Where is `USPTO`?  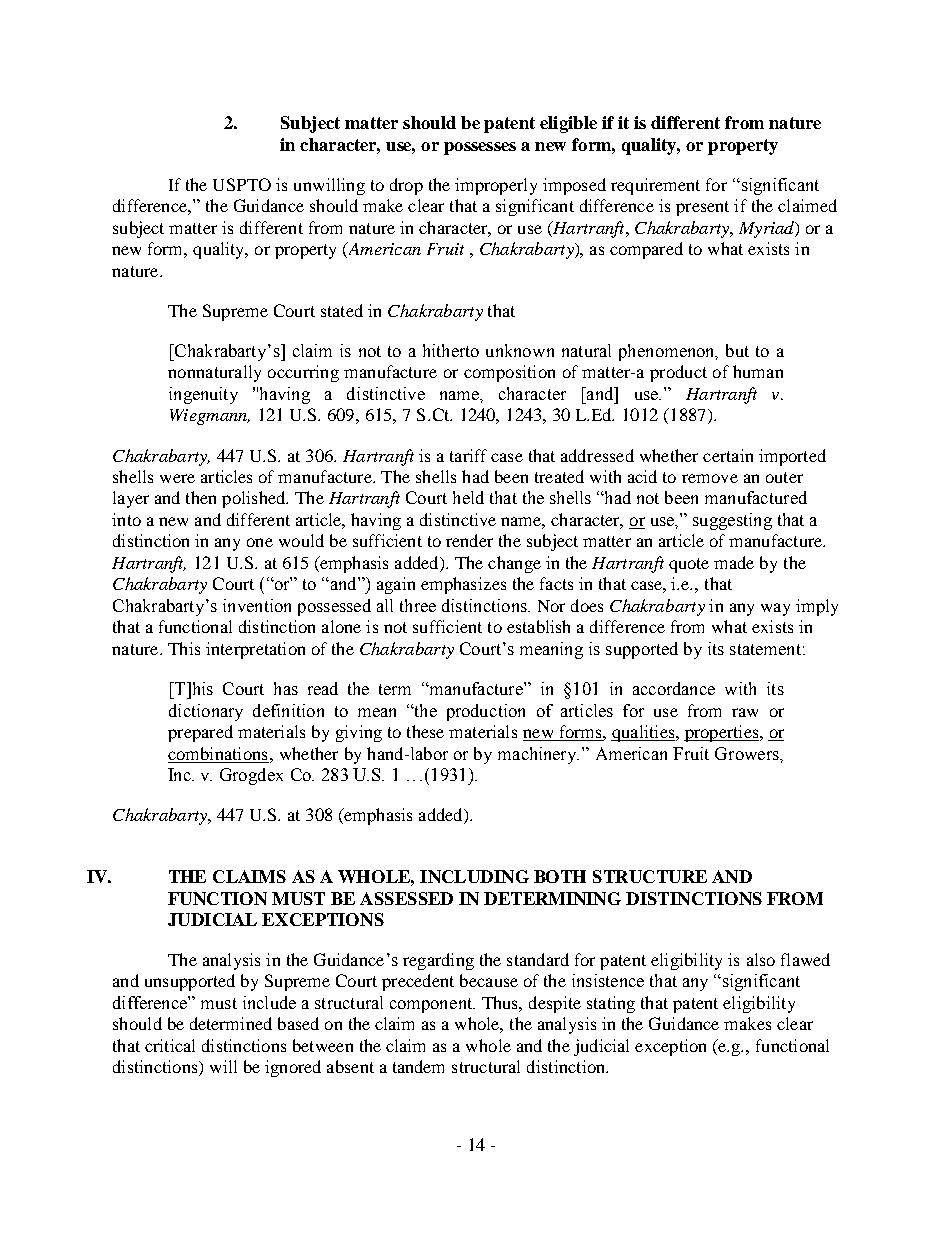
USPTO is located at coordinates (242, 184).
